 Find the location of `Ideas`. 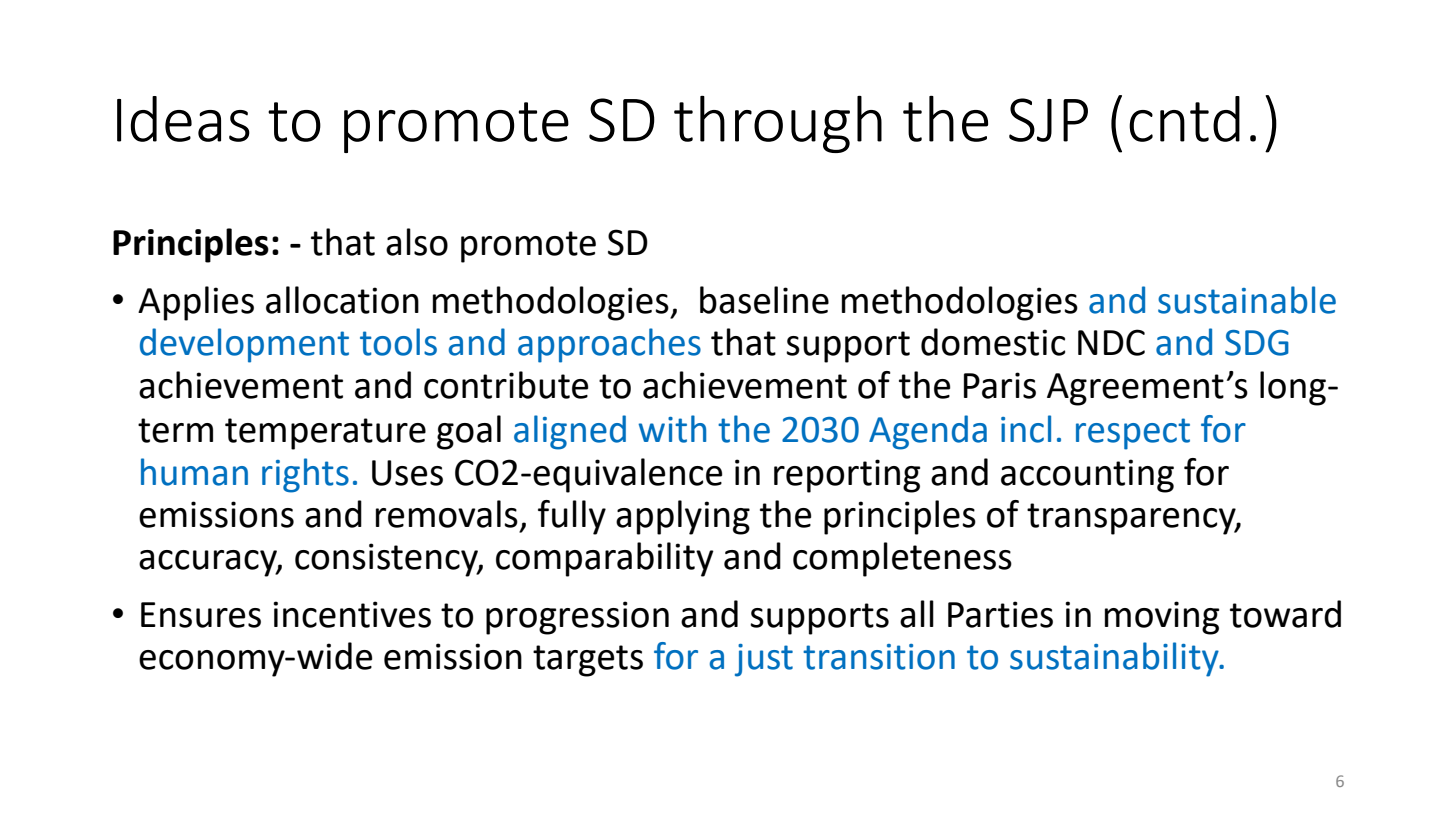

Ideas is located at coordinates (183, 119).
